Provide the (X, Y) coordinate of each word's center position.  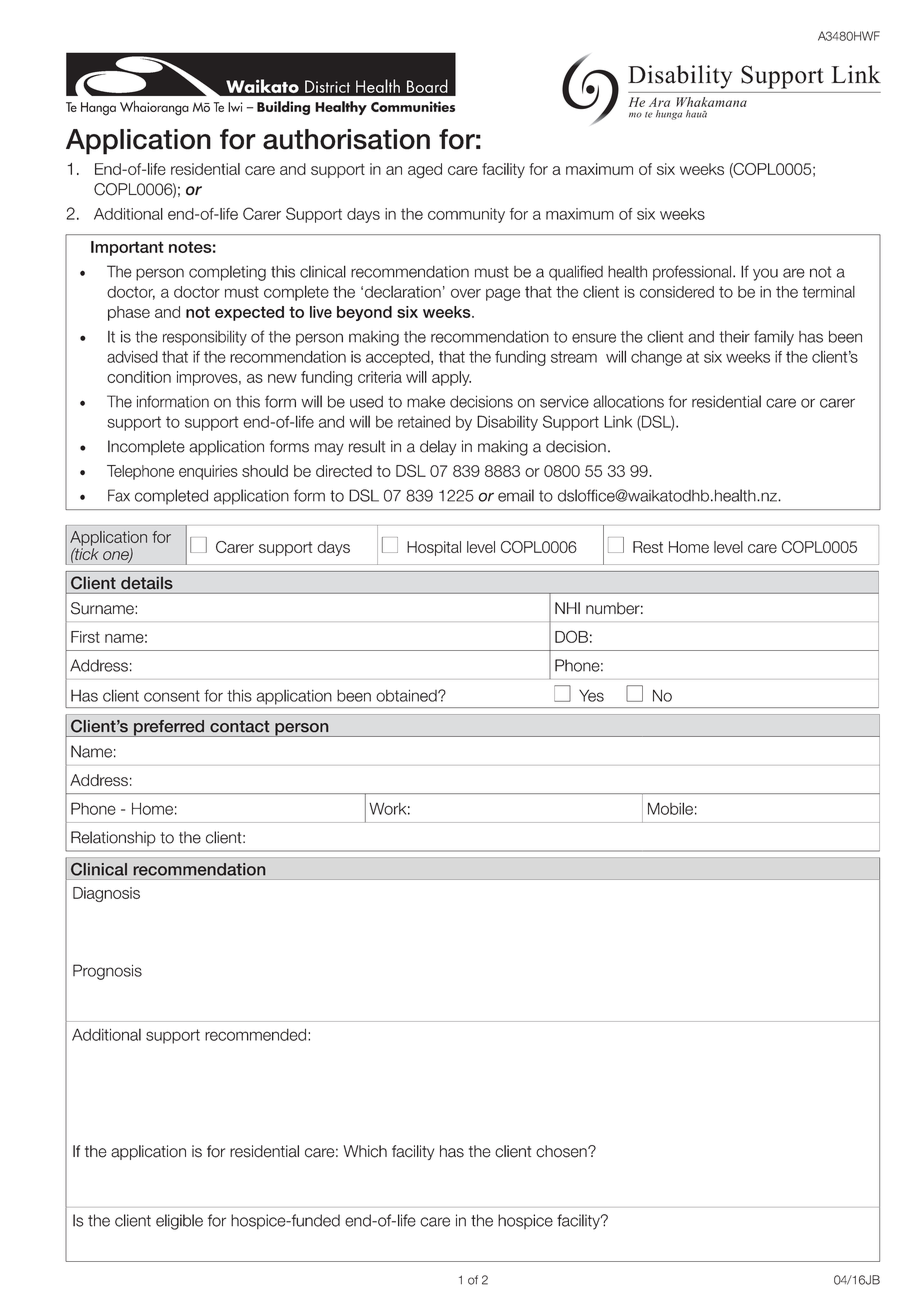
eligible (179, 1222)
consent (172, 696)
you (765, 274)
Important (127, 248)
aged (425, 171)
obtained (407, 696)
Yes (591, 695)
